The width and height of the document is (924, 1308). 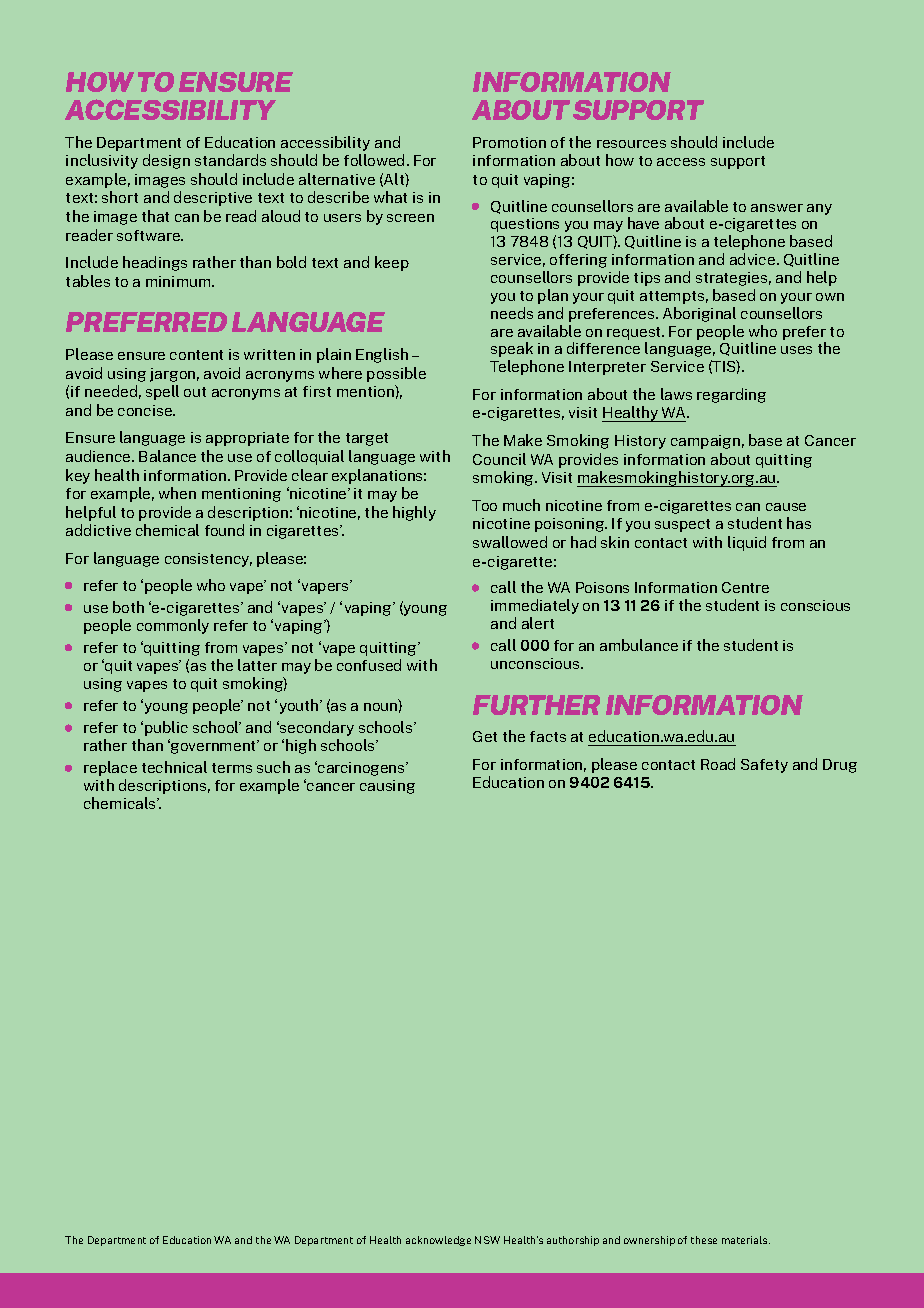 What do you see at coordinates (509, 142) in the document?
I see `Promotion` at bounding box center [509, 142].
